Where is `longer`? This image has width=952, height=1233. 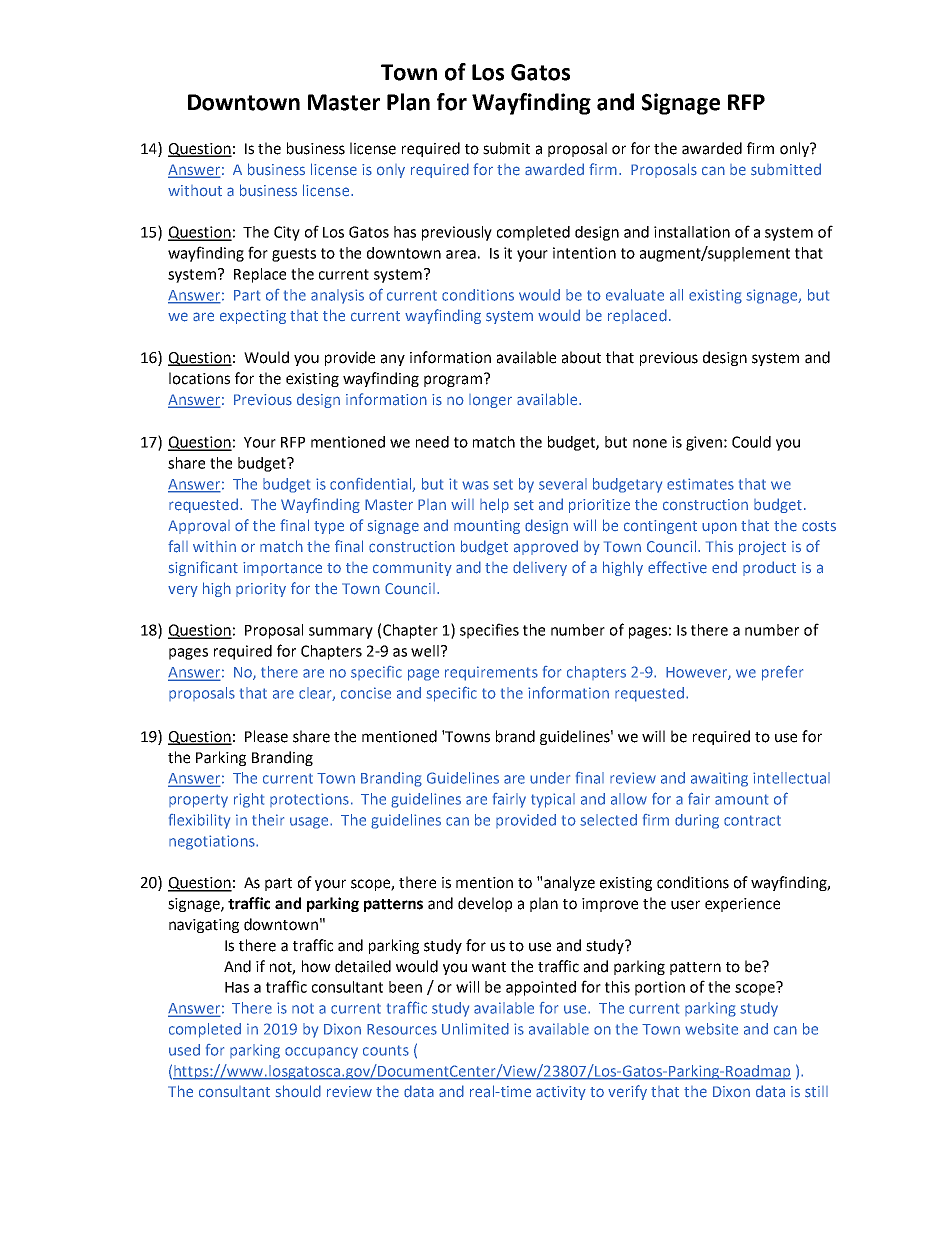 longer is located at coordinates (490, 401).
